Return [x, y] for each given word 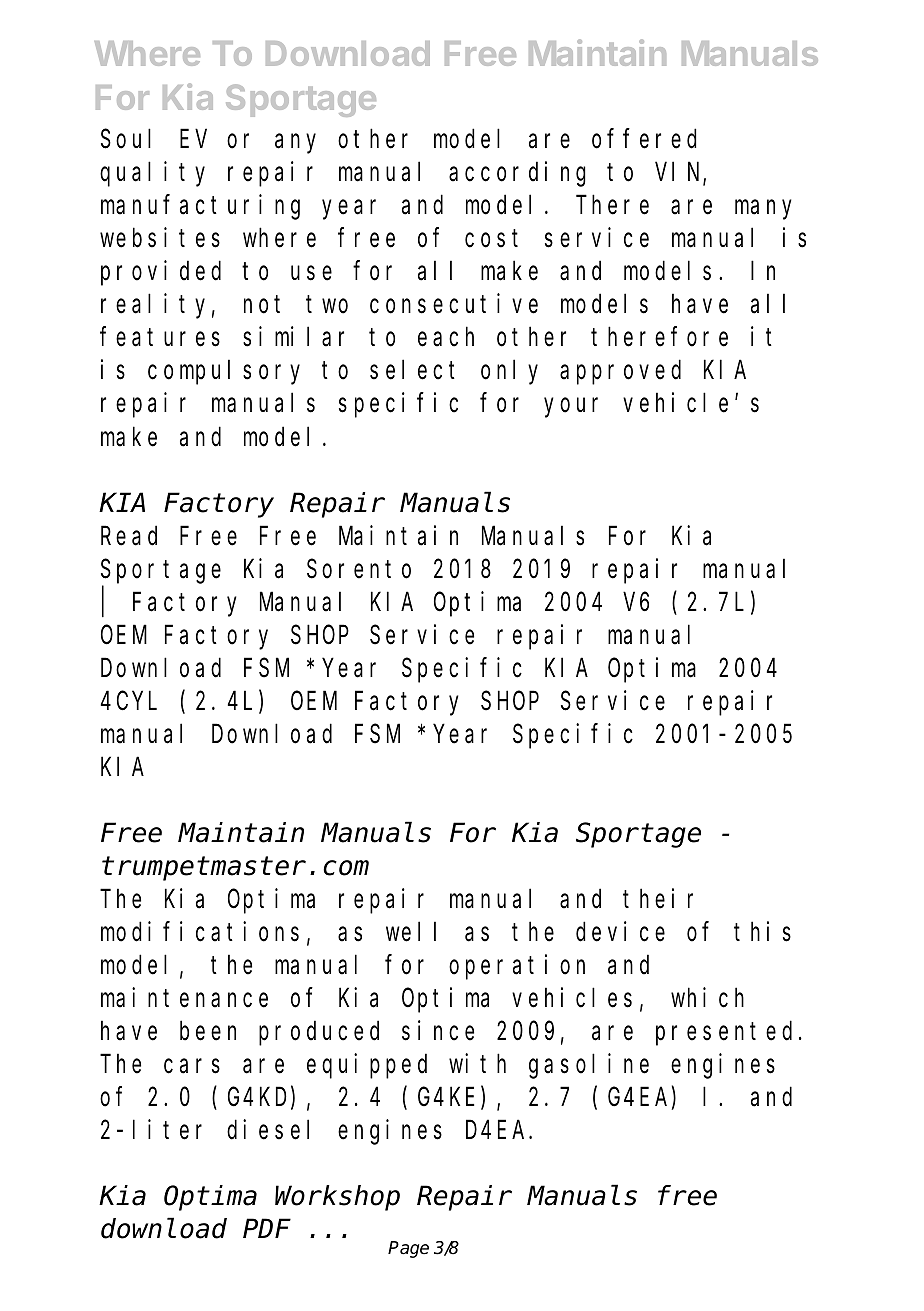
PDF [265, 1230]
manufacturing [200, 207]
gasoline [589, 1066]
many [763, 210]
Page [408, 1249]
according [517, 174]
